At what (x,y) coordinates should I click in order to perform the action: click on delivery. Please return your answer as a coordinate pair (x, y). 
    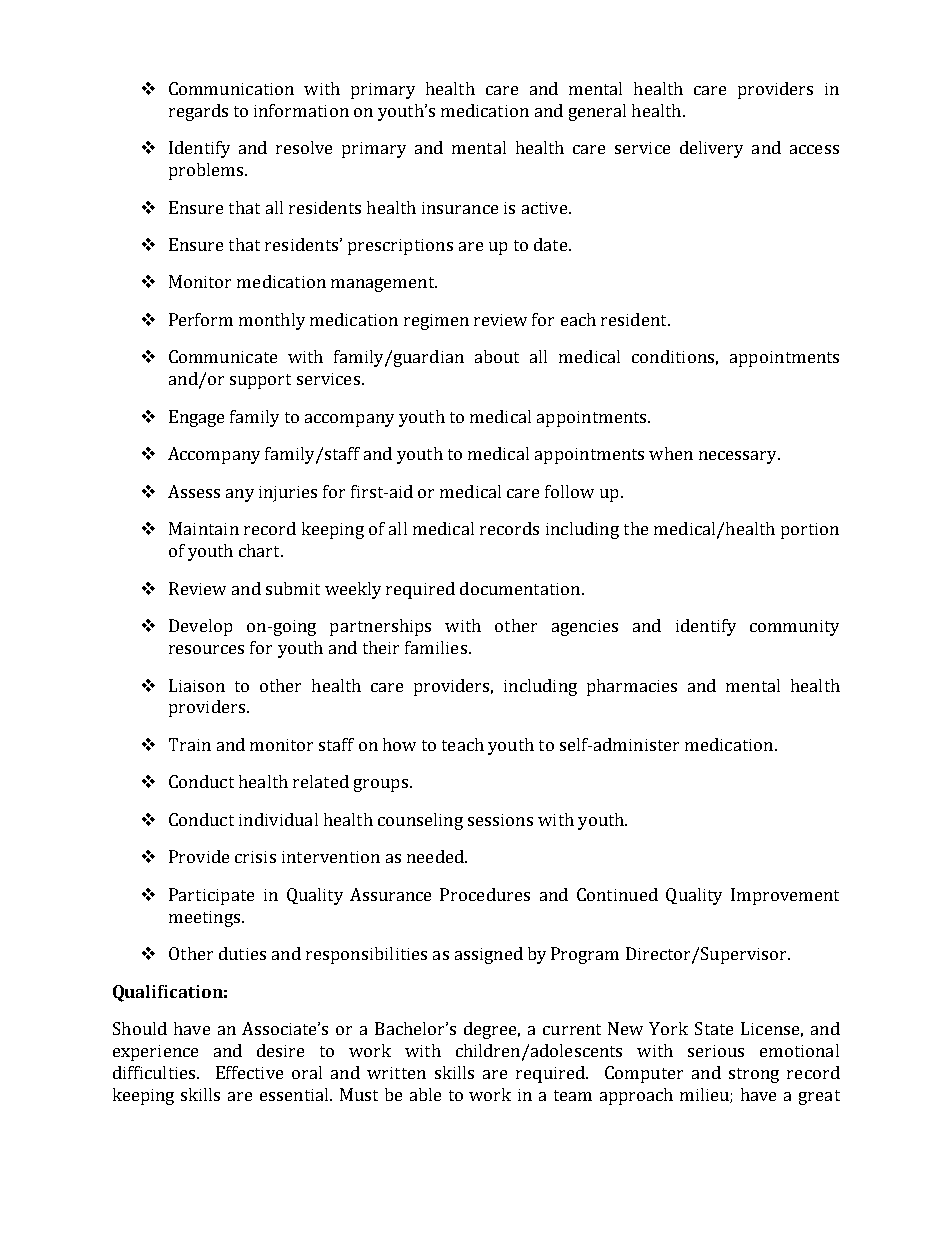
    Looking at the image, I should click on (711, 149).
